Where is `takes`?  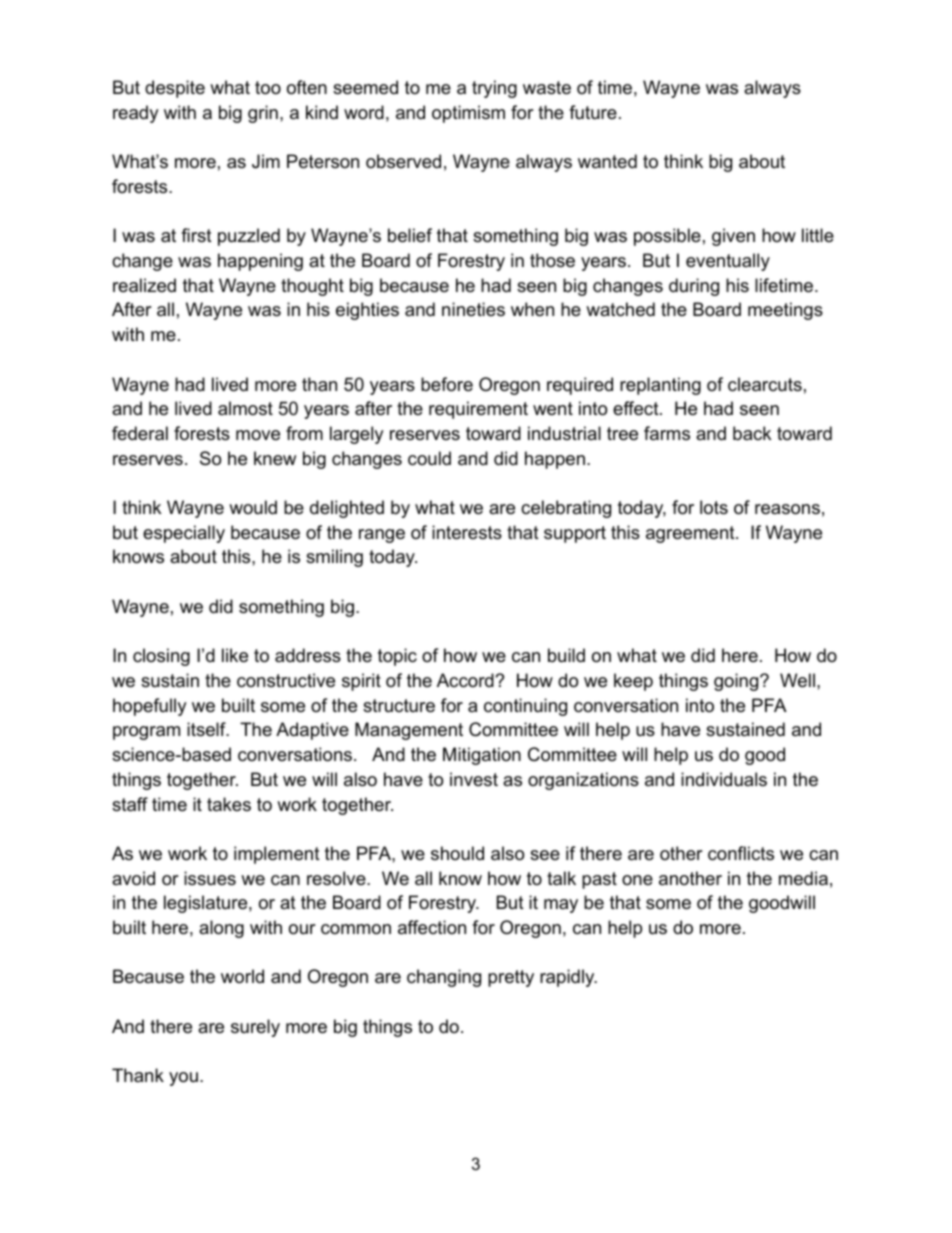
takes is located at coordinates (229, 804).
